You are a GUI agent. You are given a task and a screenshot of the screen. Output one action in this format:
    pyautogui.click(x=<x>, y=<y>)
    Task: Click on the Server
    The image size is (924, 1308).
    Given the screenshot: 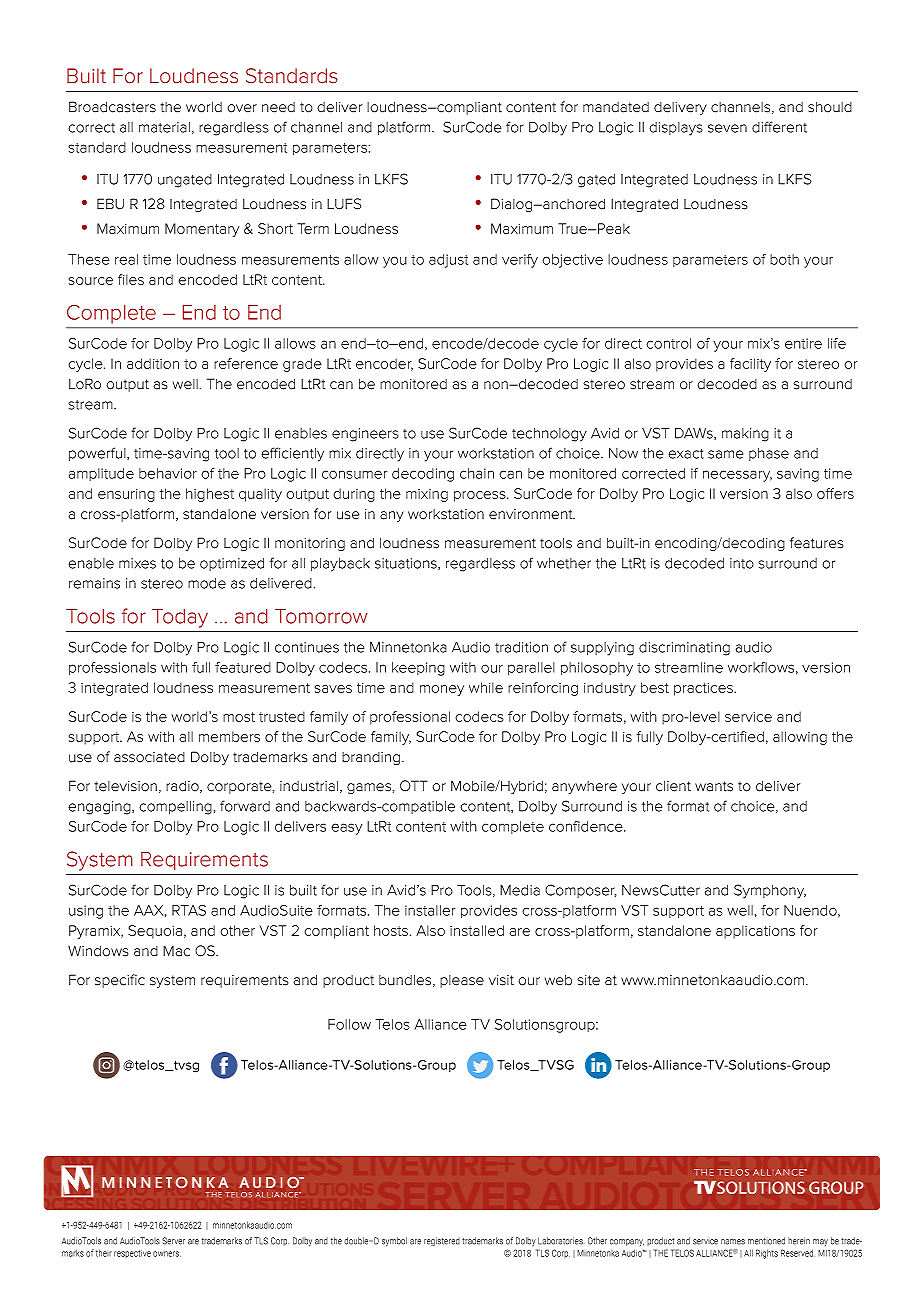 What is the action you would take?
    pyautogui.click(x=174, y=1241)
